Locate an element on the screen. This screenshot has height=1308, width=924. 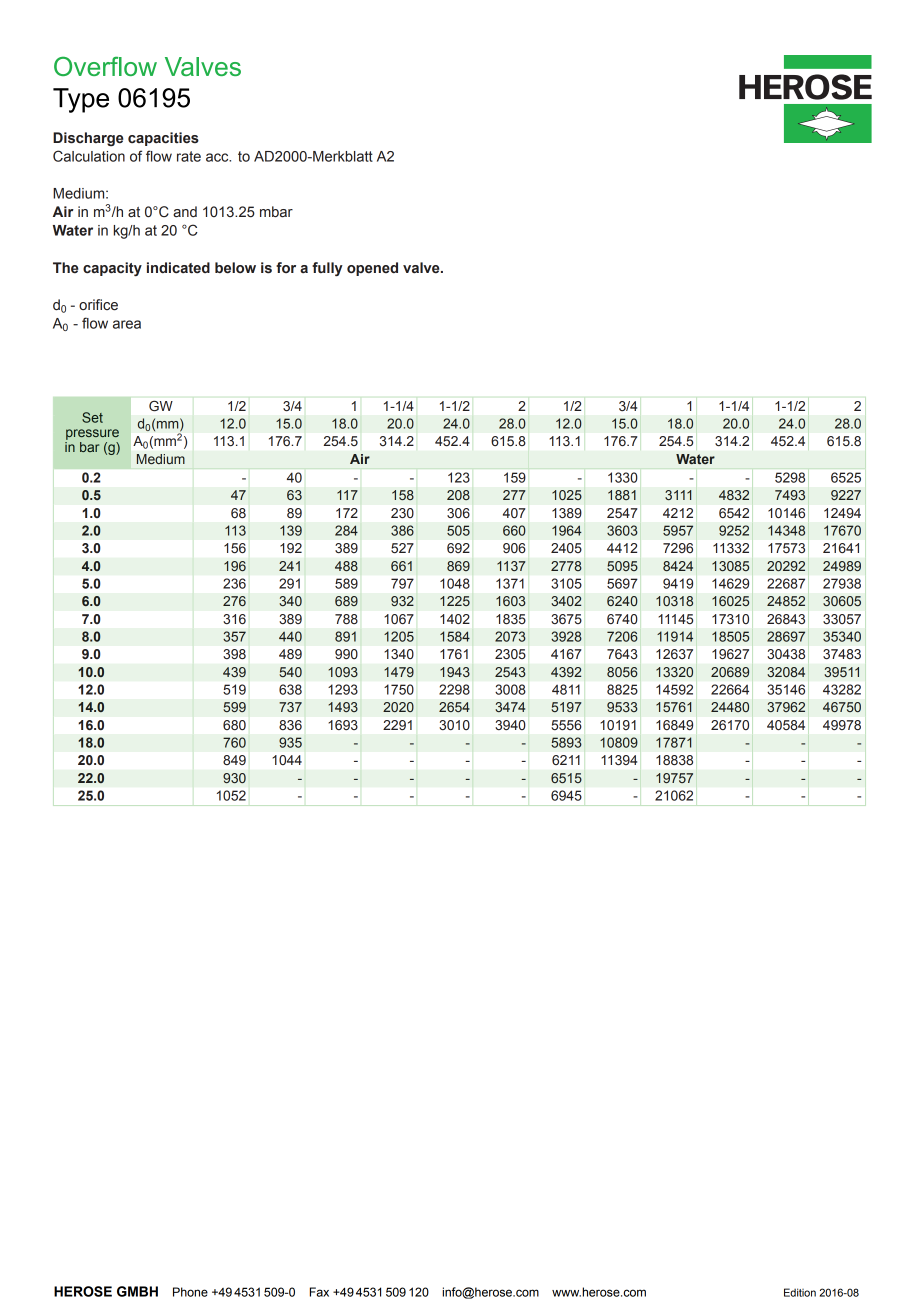
mbar is located at coordinates (276, 212).
